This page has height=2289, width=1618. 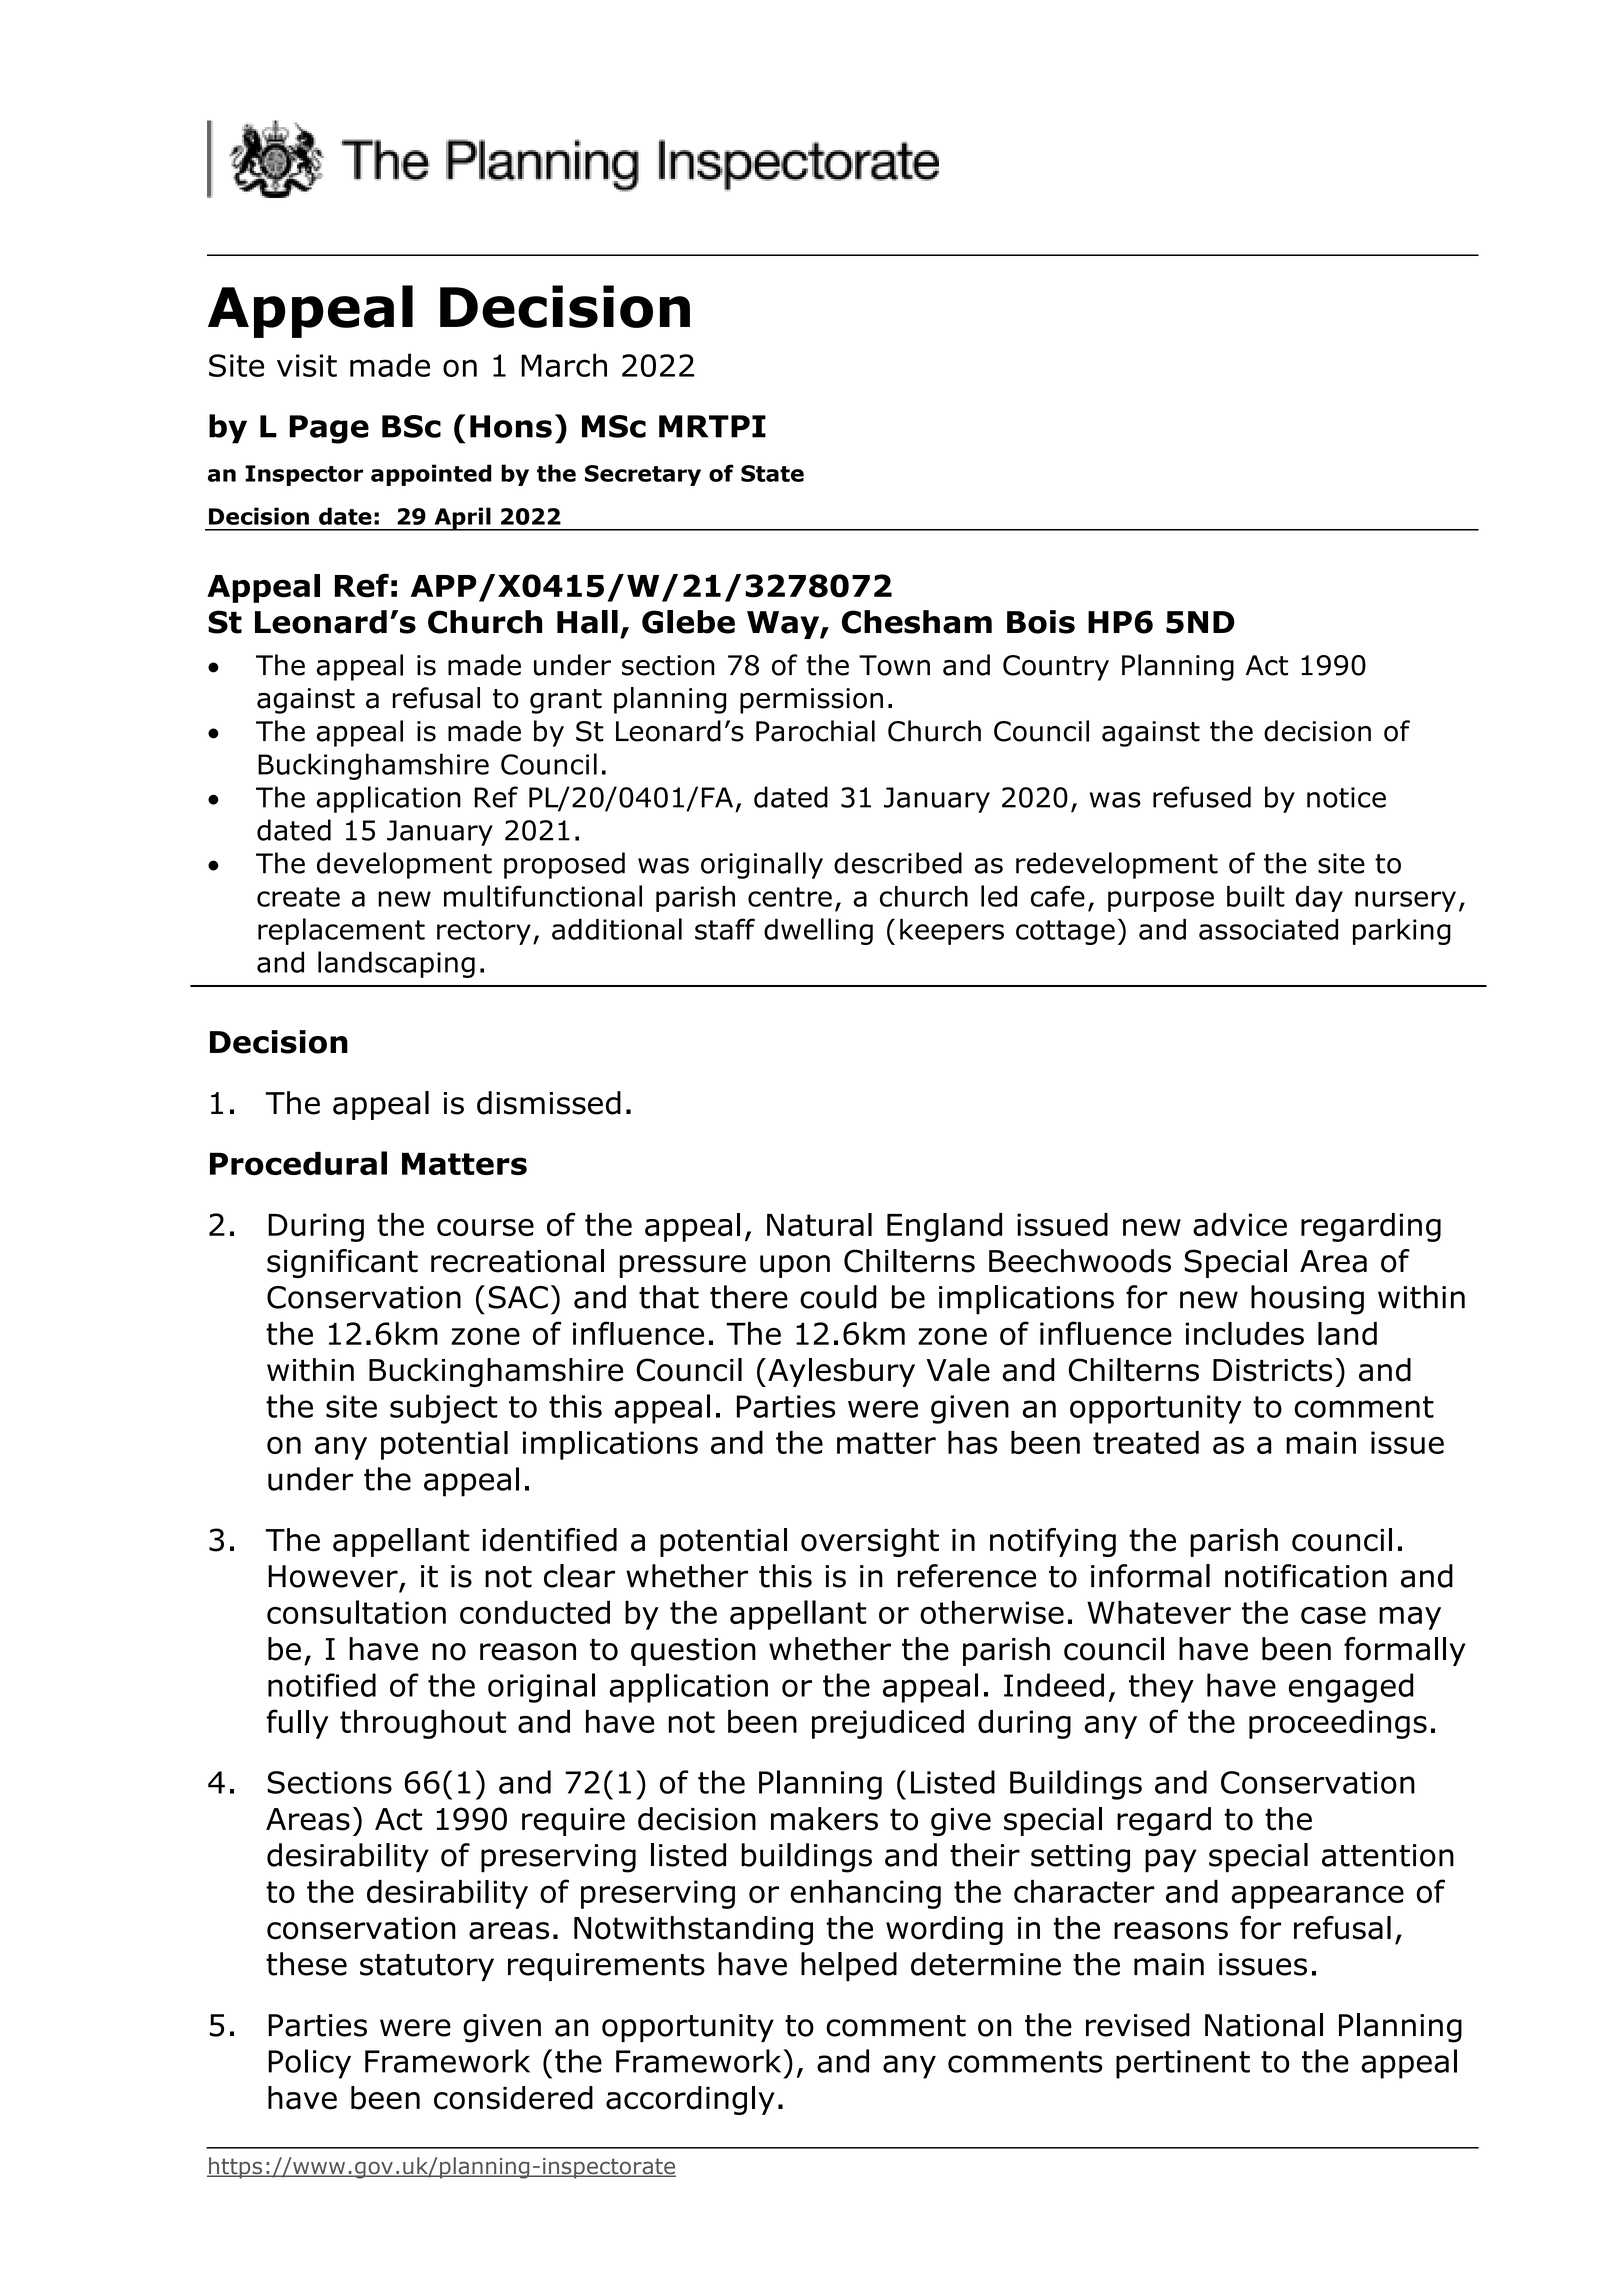 I want to click on Natural, so click(x=819, y=1225).
